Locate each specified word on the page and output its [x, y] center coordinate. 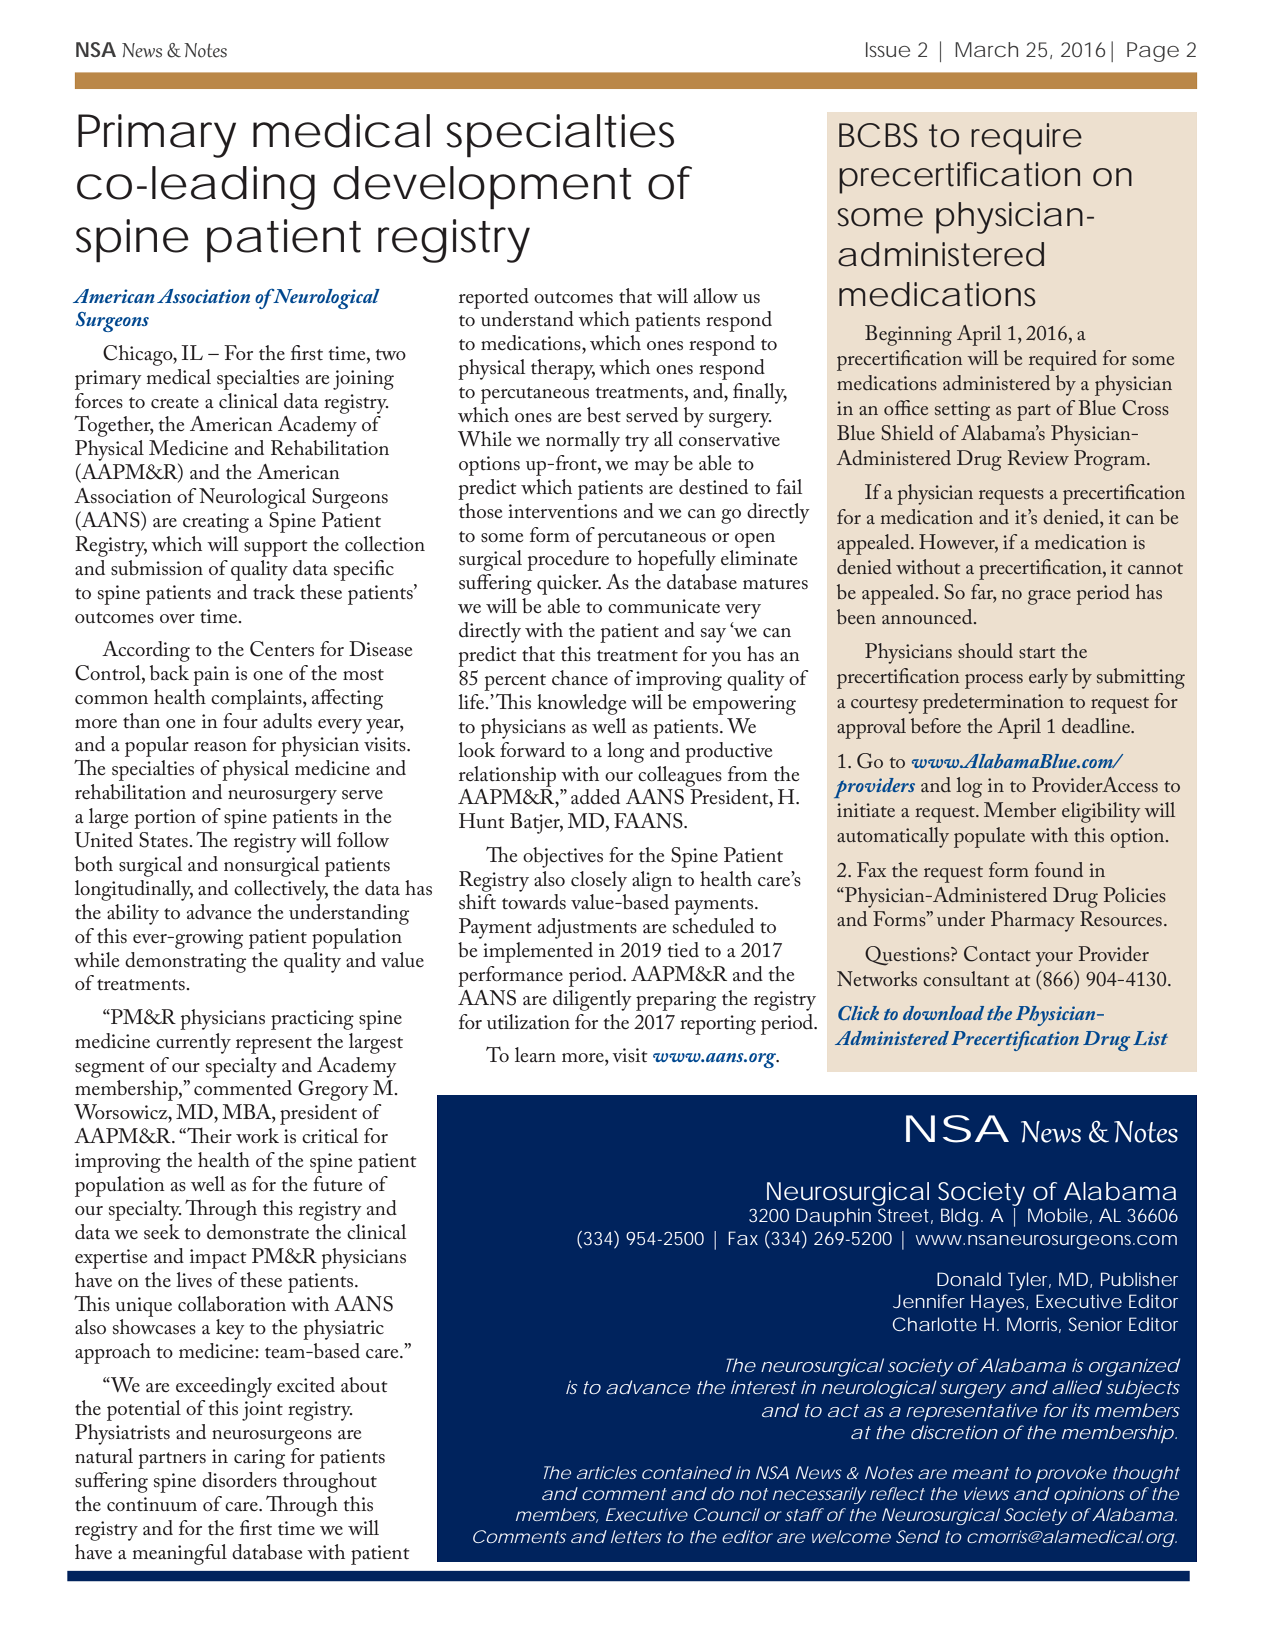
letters [636, 1536]
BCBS [878, 135]
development [482, 188]
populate [989, 837]
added [595, 797]
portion [165, 819]
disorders [239, 1480]
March [986, 49]
